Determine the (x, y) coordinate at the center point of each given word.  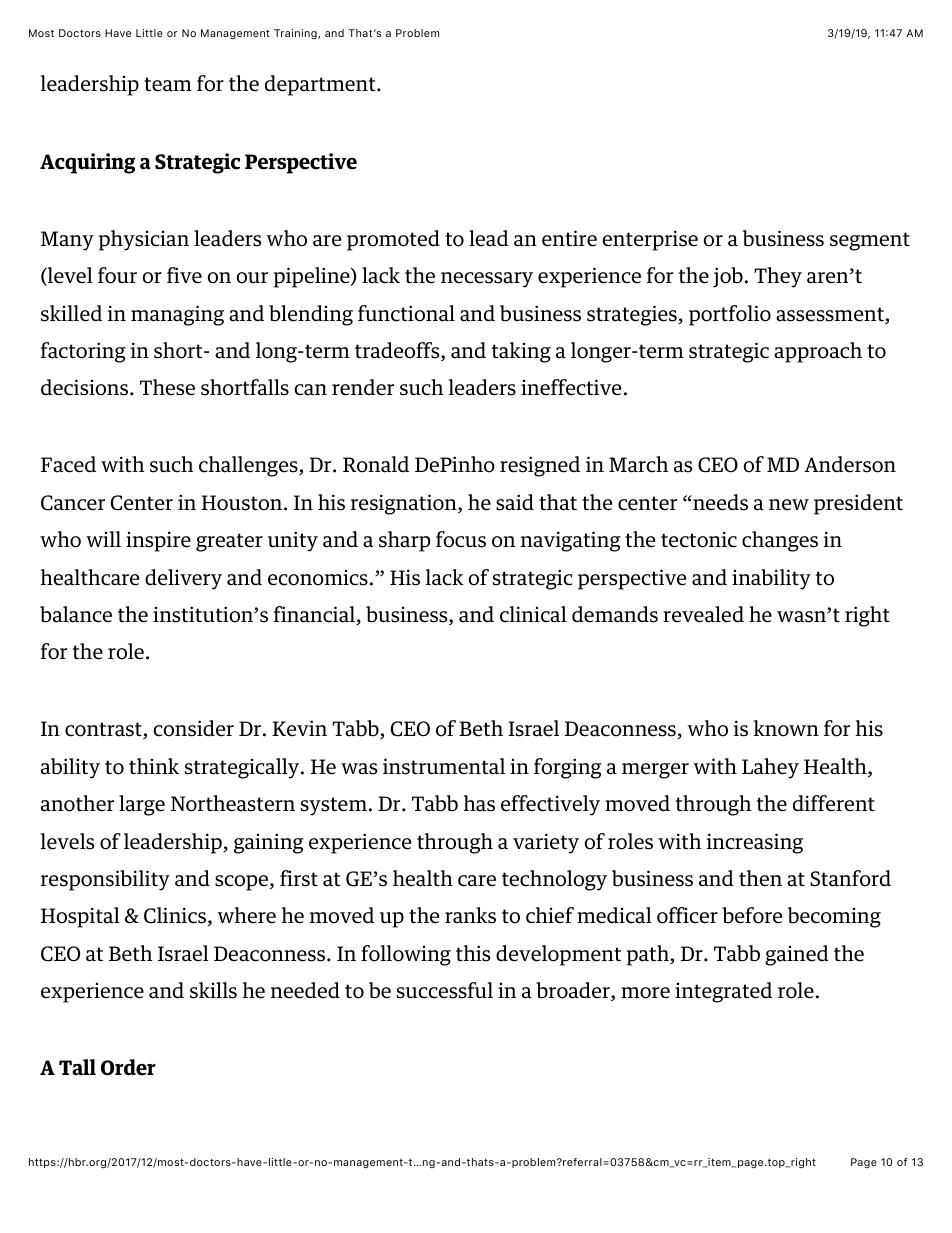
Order (128, 1067)
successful (445, 990)
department (321, 85)
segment (870, 241)
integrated (723, 992)
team (168, 84)
